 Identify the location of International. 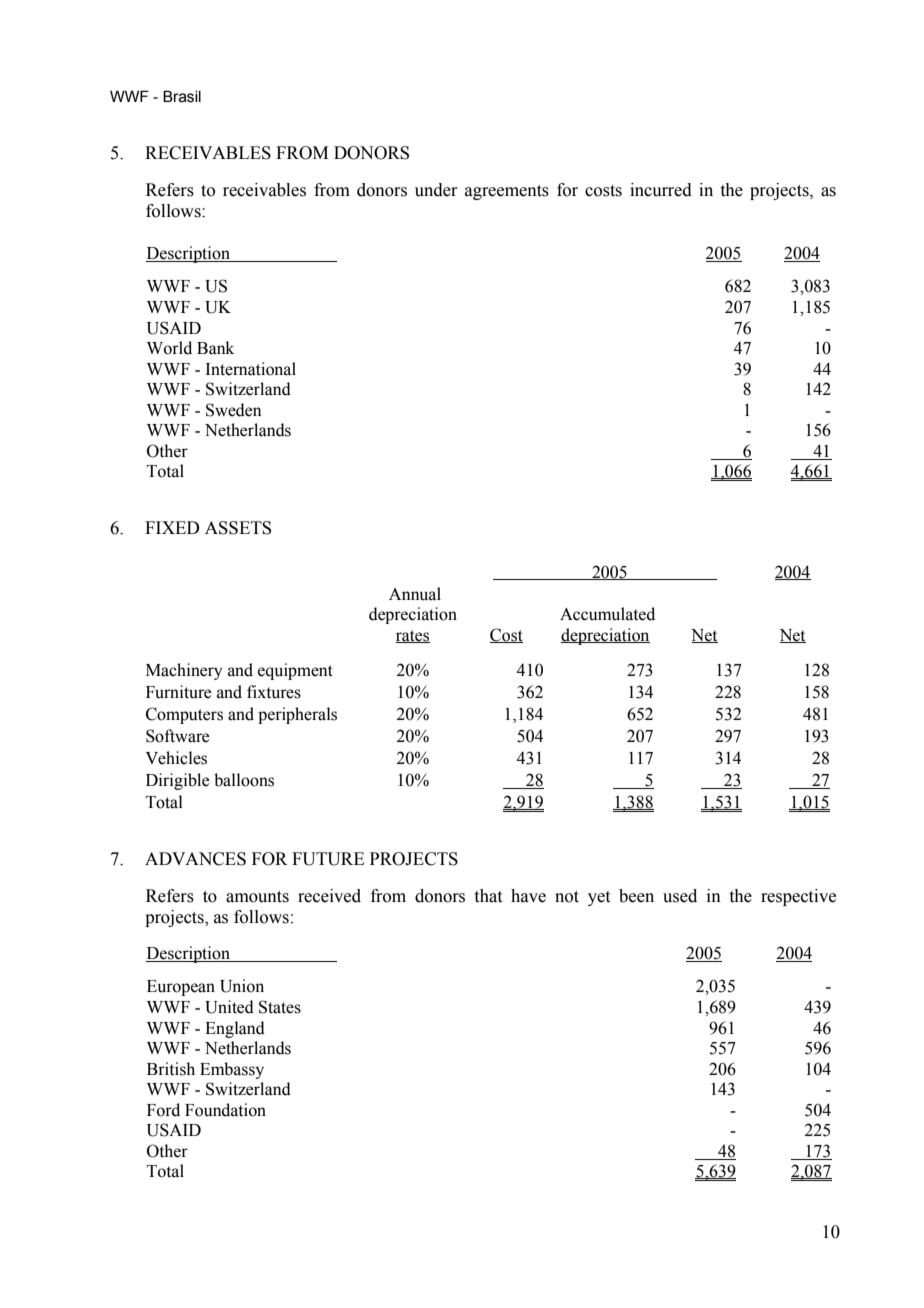
(251, 369).
